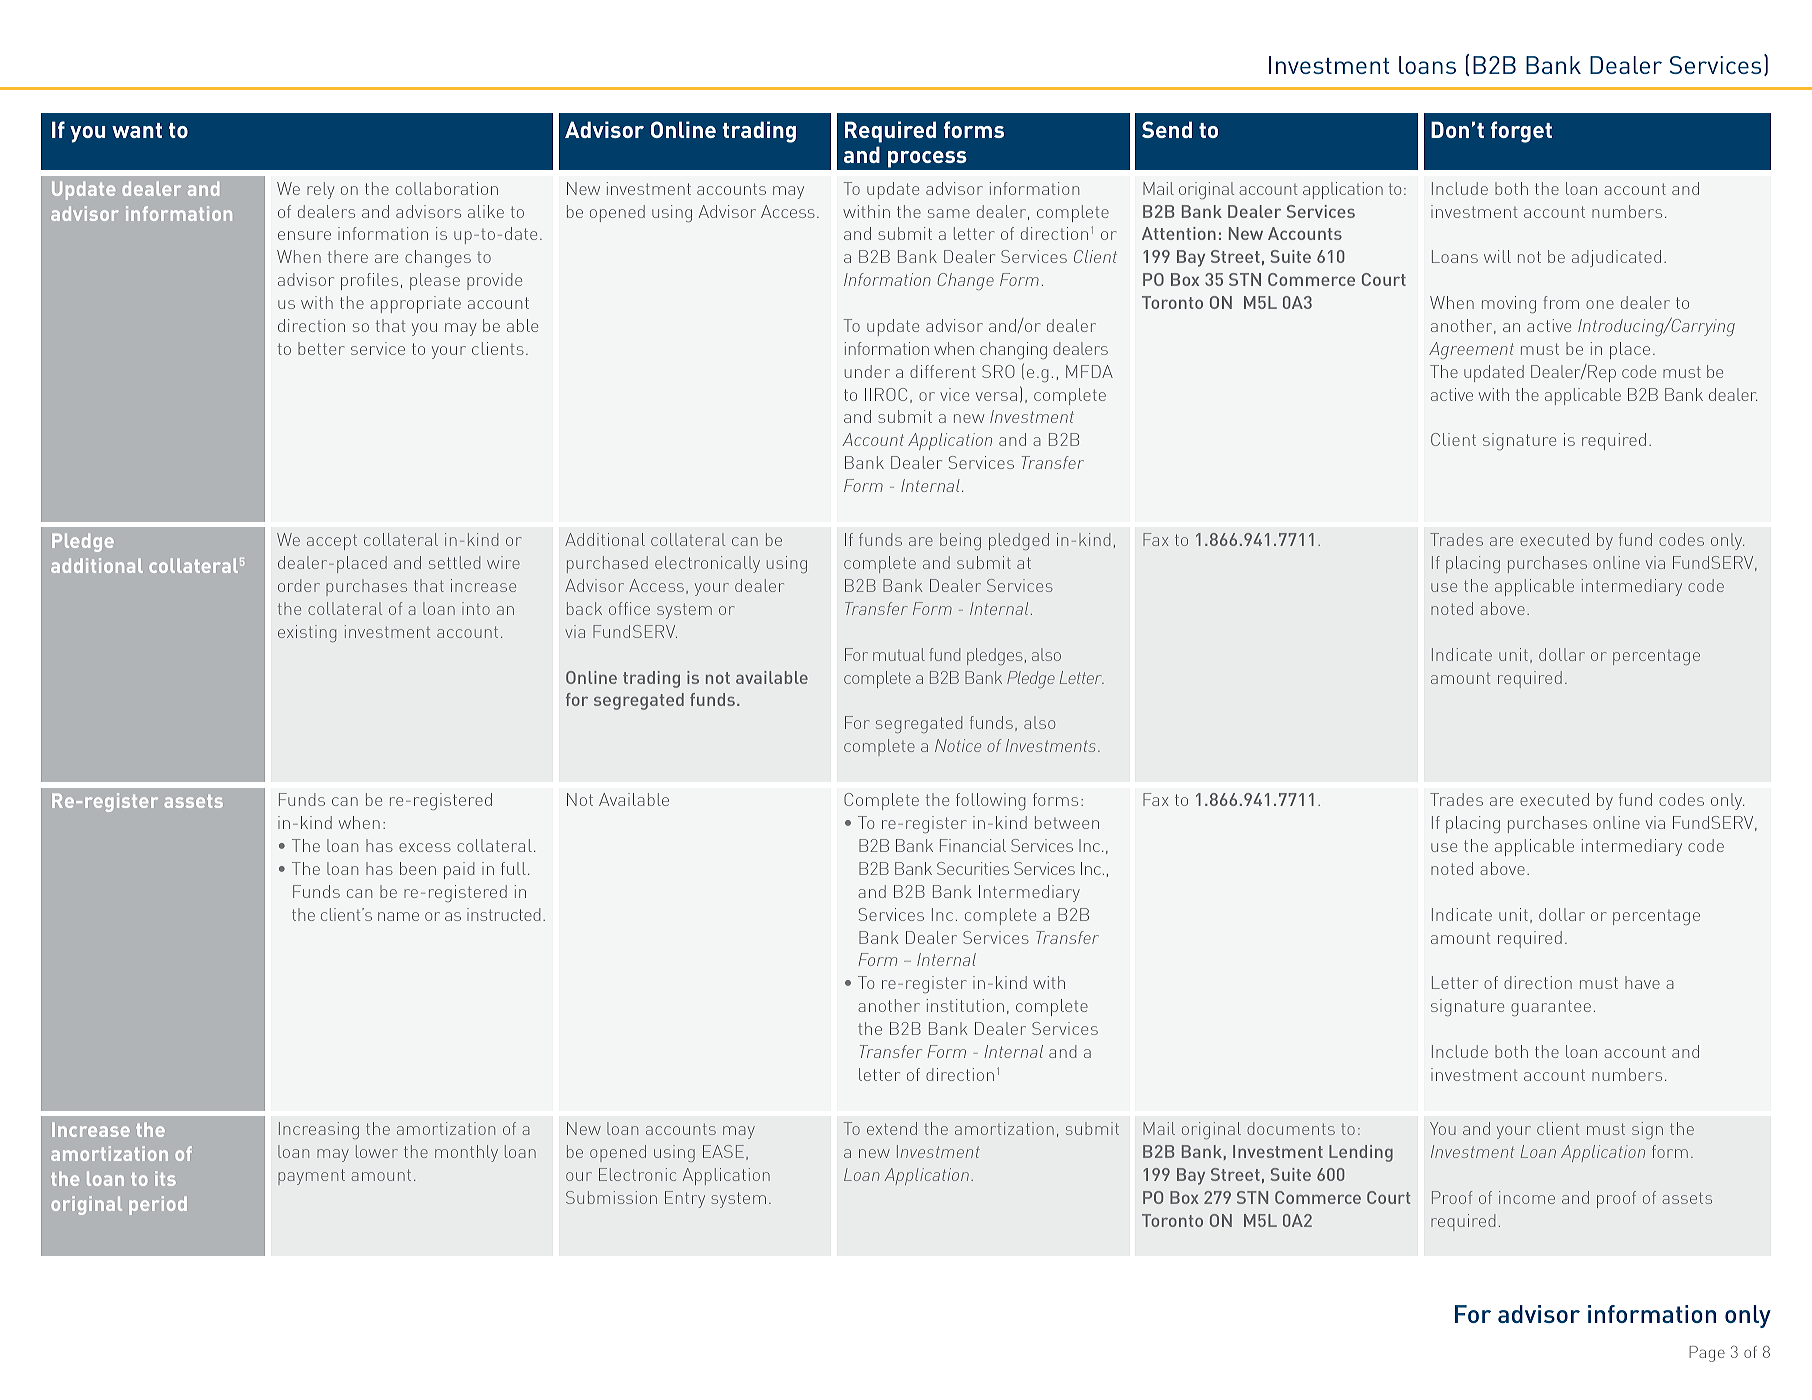 The width and height of the image is (1812, 1400). I want to click on Page, so click(1707, 1354).
